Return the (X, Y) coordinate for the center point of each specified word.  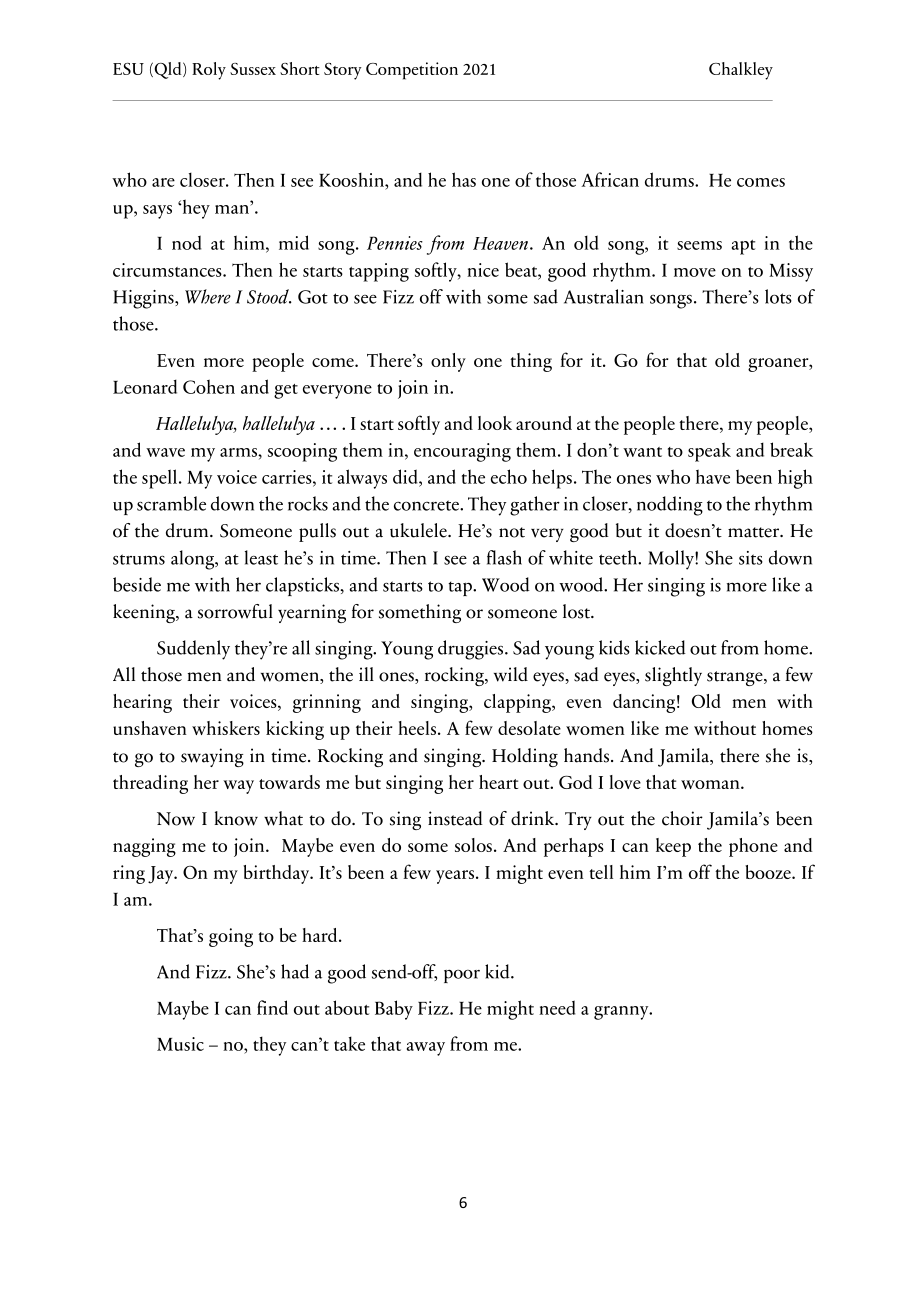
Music (180, 1044)
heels (417, 728)
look (495, 423)
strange (736, 678)
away (426, 1049)
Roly (209, 71)
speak (709, 452)
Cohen (209, 386)
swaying (212, 757)
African (610, 179)
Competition (412, 71)
